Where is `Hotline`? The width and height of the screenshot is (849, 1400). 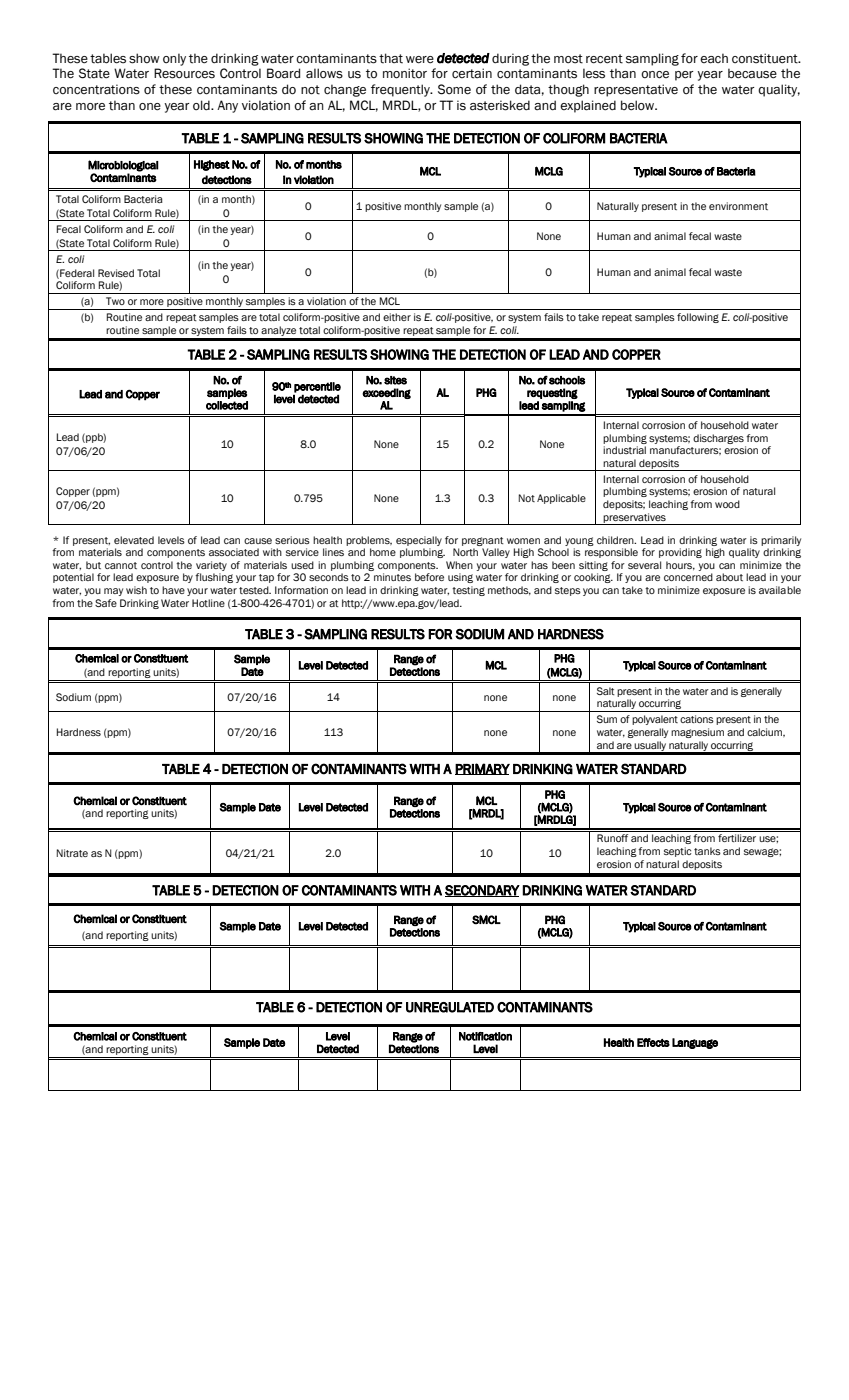
Hotline is located at coordinates (208, 603).
